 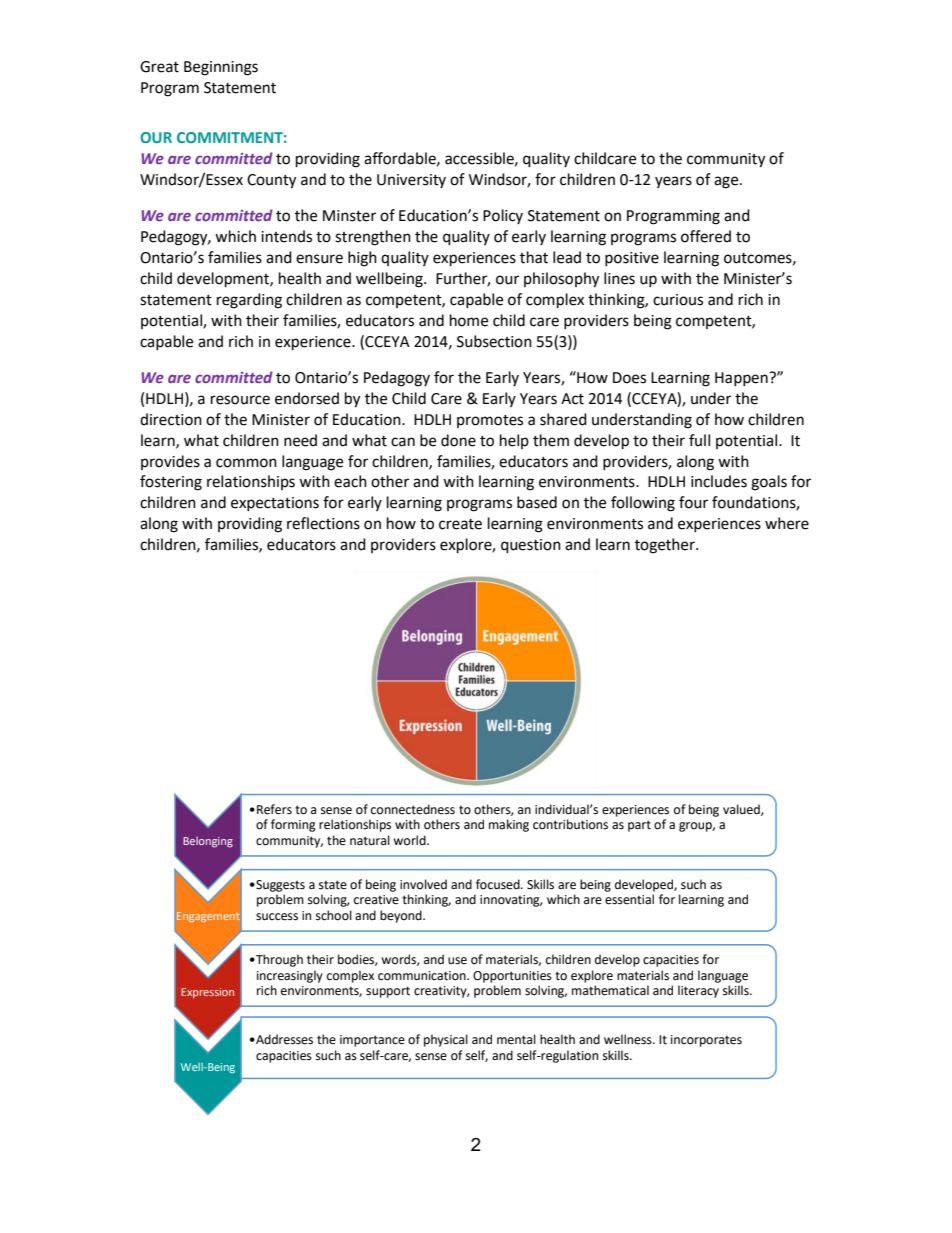 What do you see at coordinates (221, 68) in the document?
I see `Beginnings` at bounding box center [221, 68].
